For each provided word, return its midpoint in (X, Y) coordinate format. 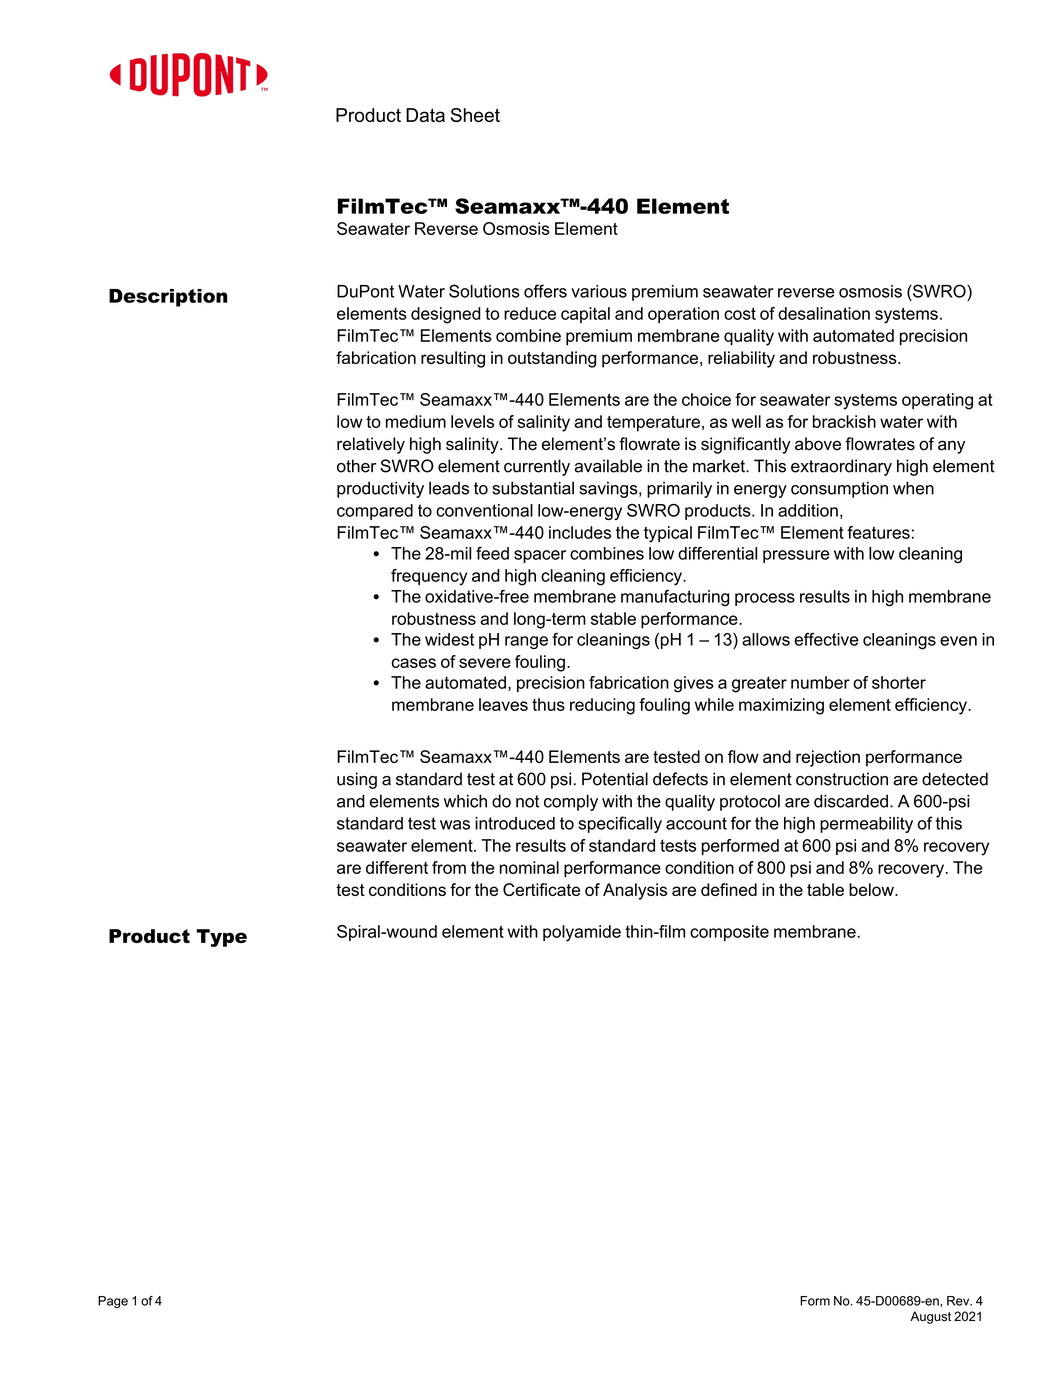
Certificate (541, 889)
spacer (540, 556)
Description (168, 298)
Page (113, 1302)
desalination (824, 313)
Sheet (475, 115)
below (872, 889)
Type (221, 938)
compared (375, 512)
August (930, 1317)
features (878, 532)
